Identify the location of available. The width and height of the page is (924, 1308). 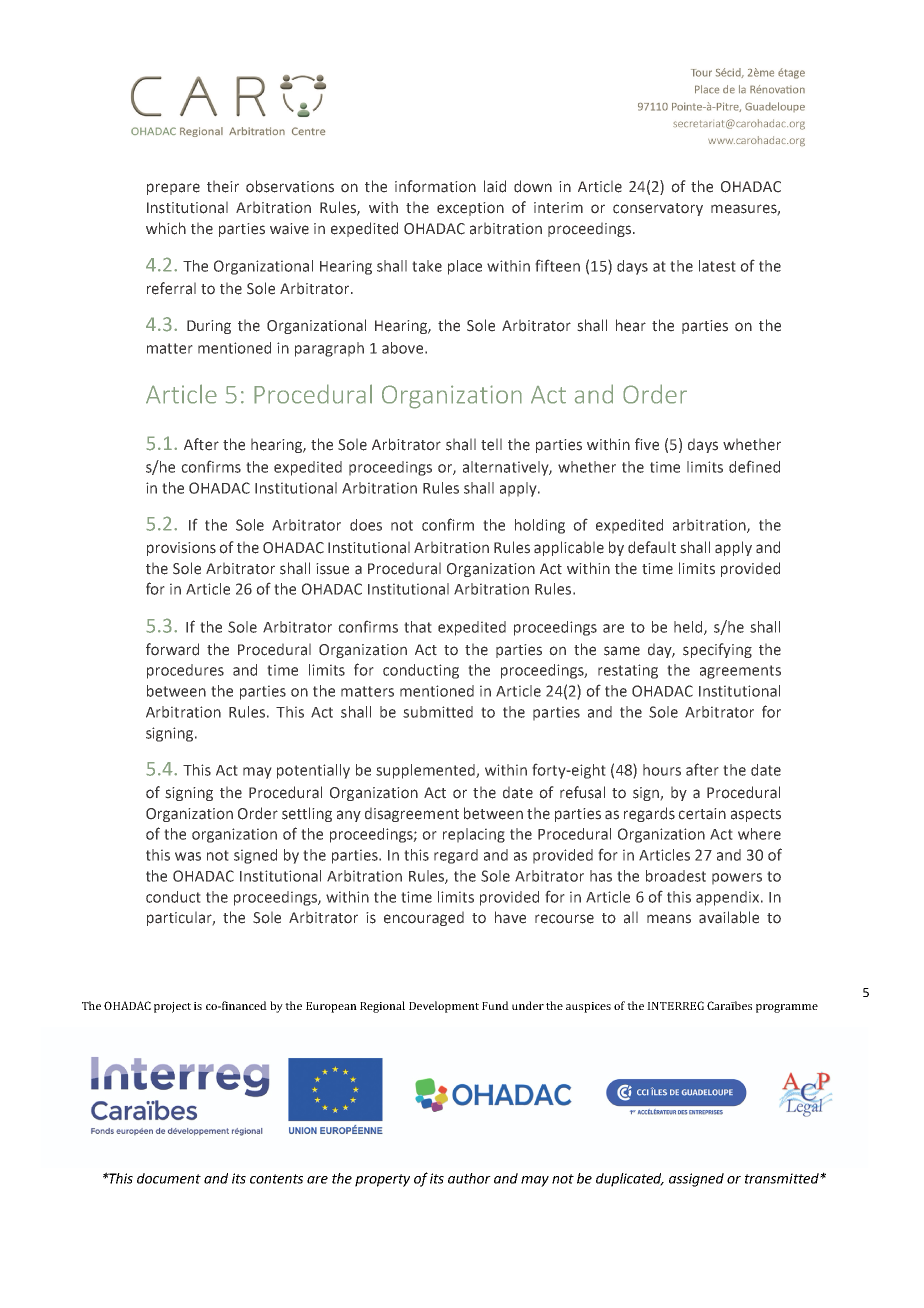
(729, 917).
